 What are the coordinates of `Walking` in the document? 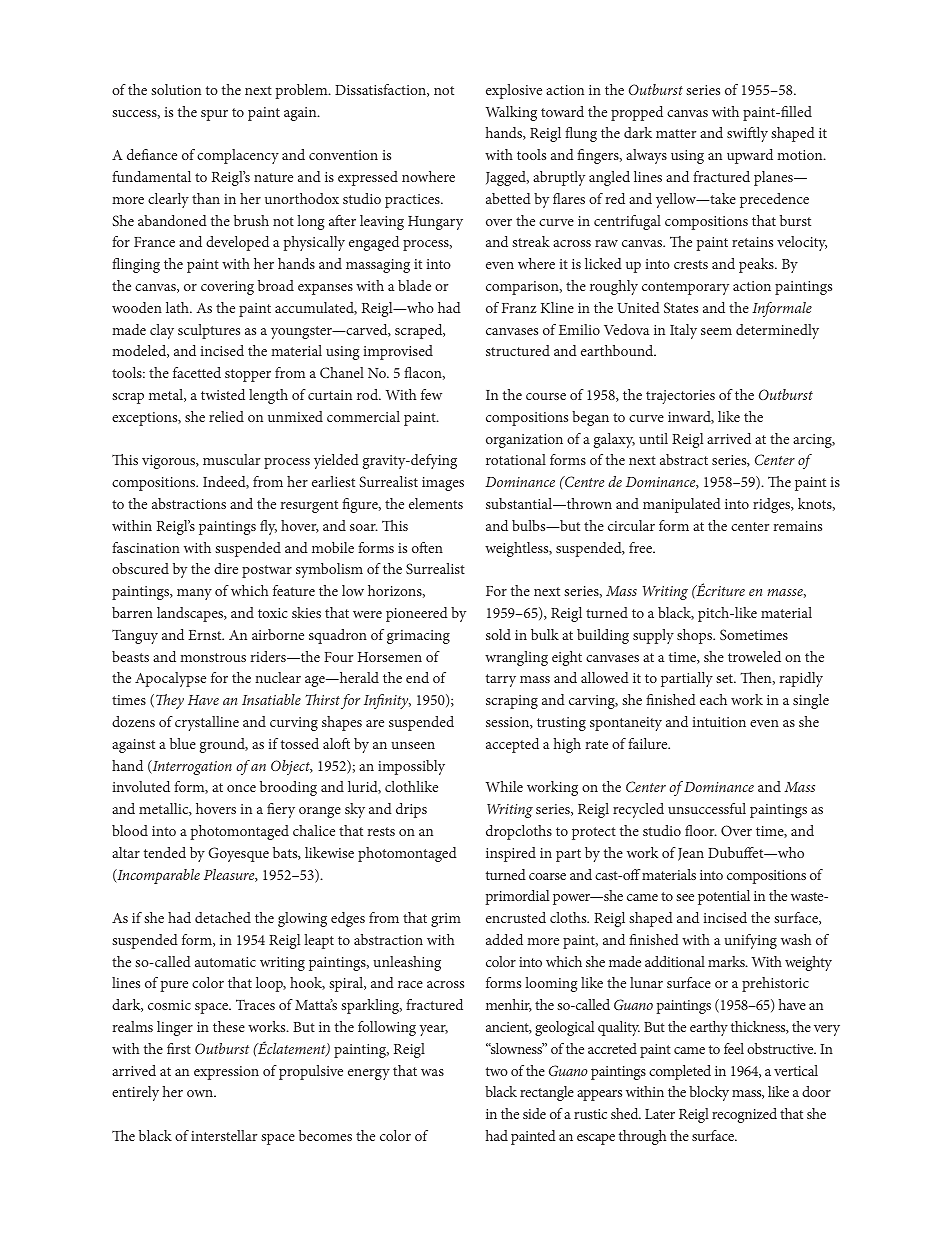 It's located at (511, 113).
